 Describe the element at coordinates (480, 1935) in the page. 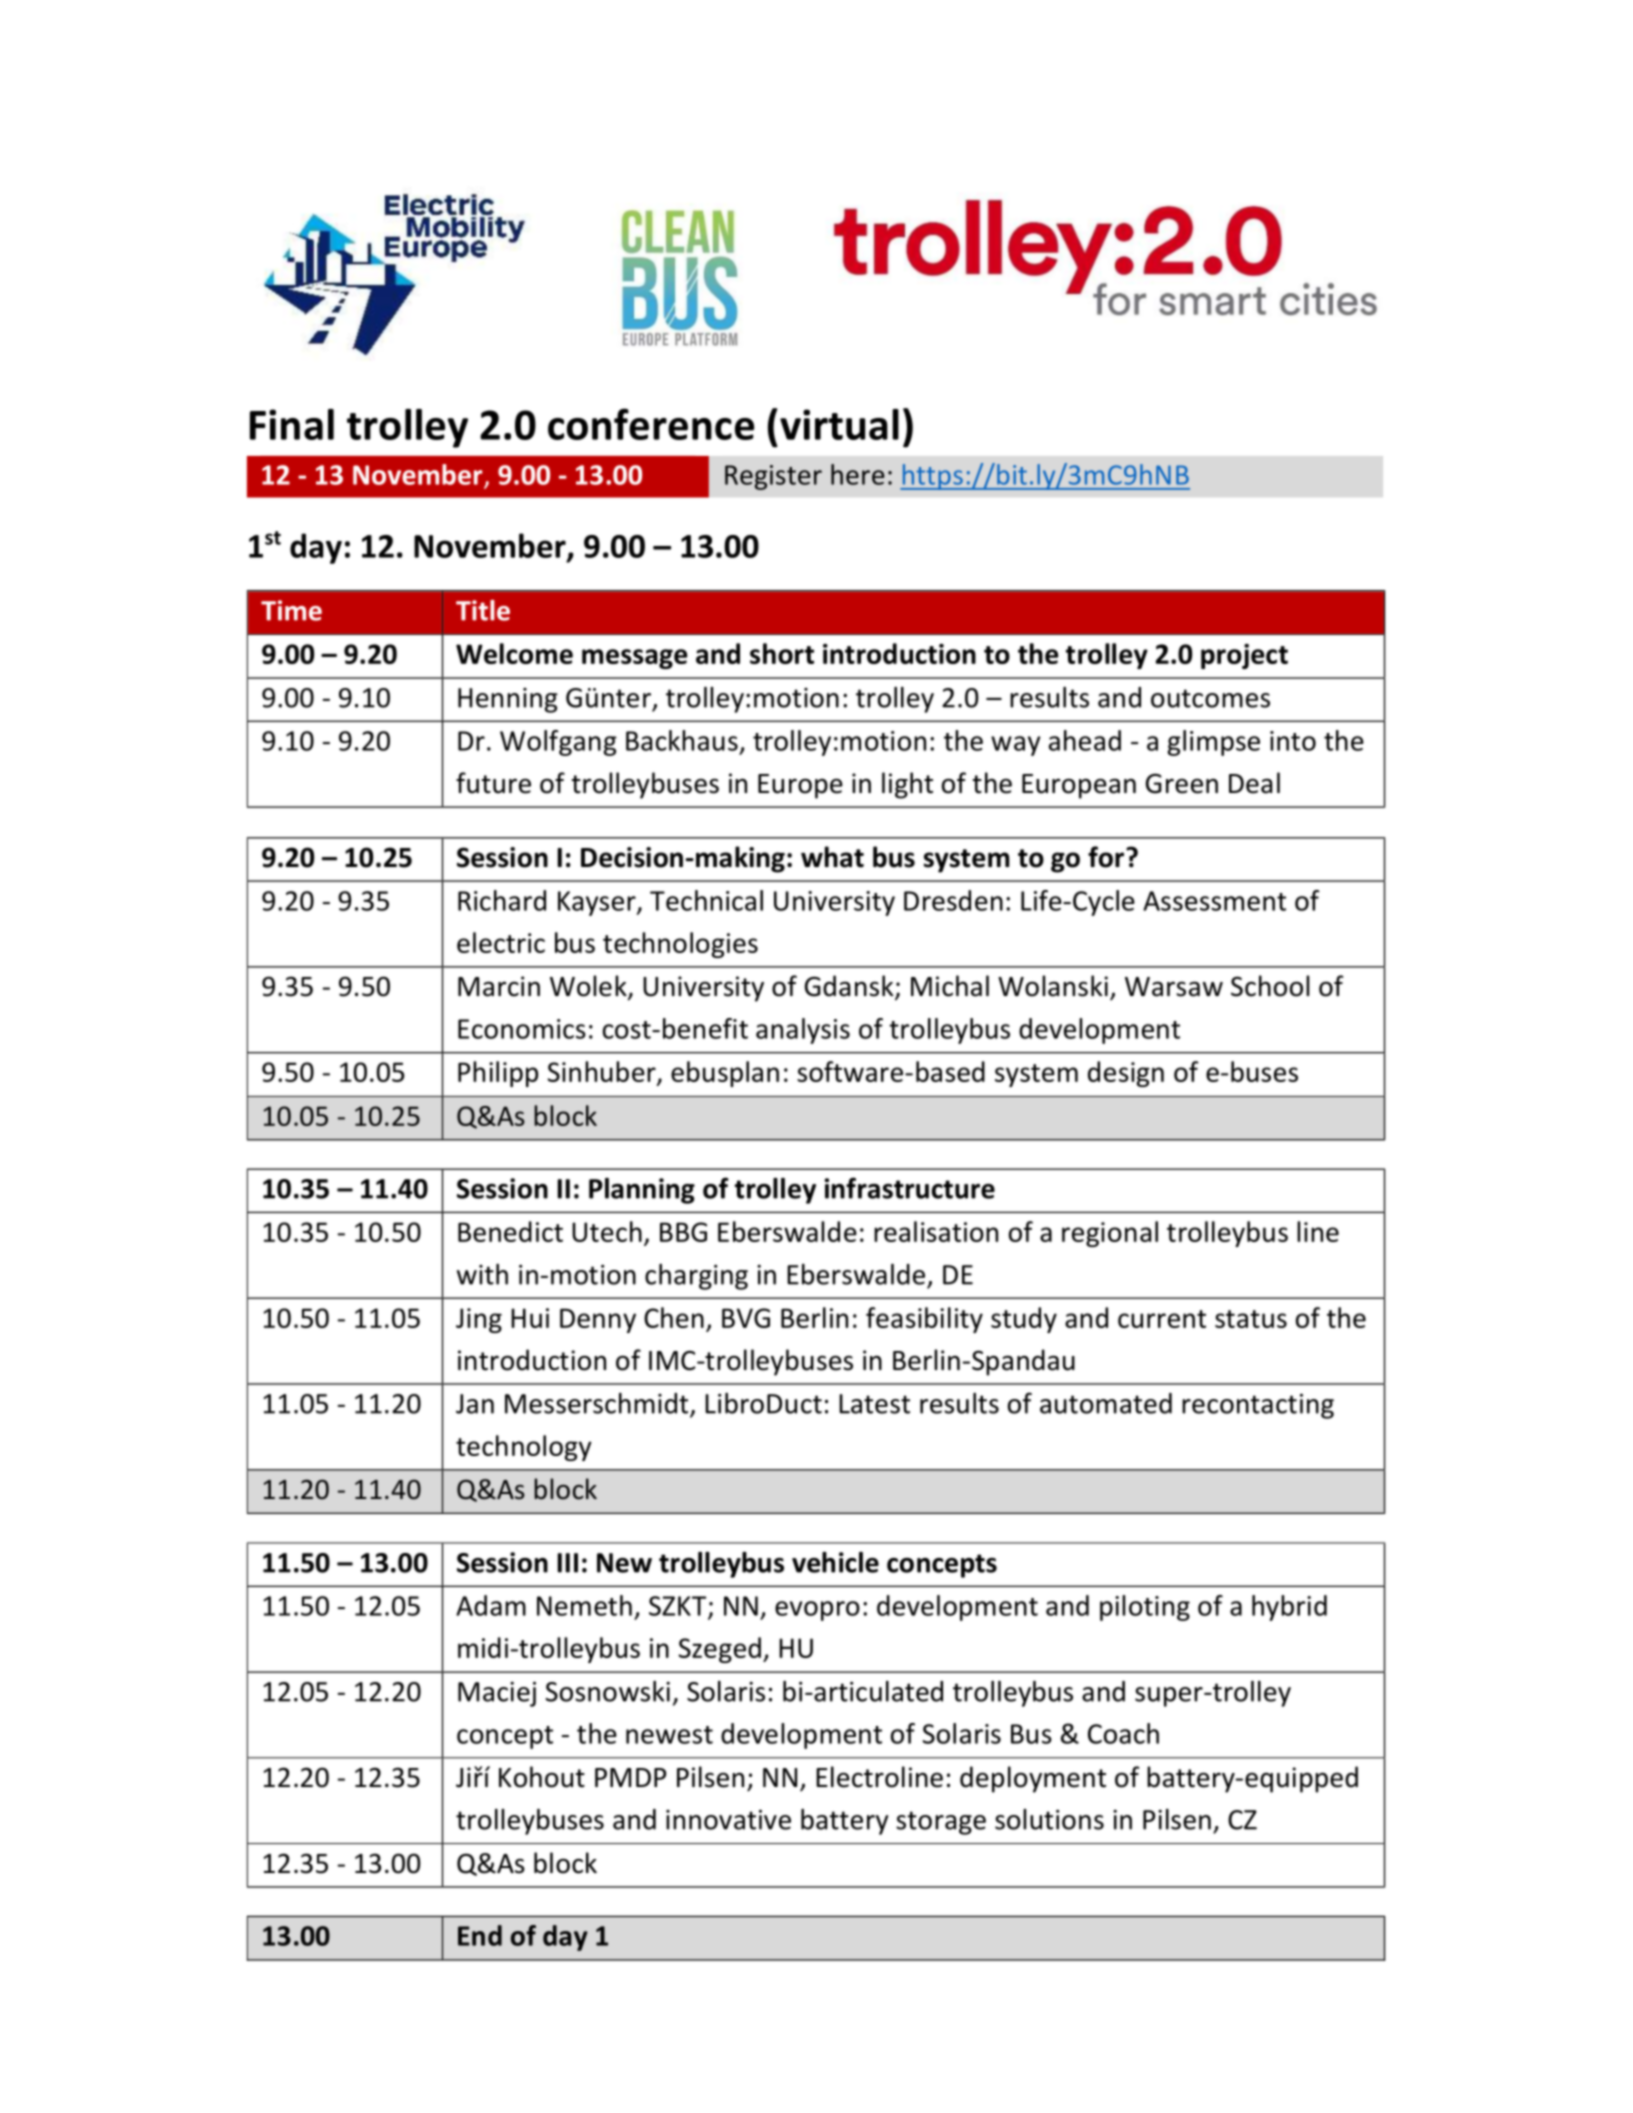

I see `End` at that location.
